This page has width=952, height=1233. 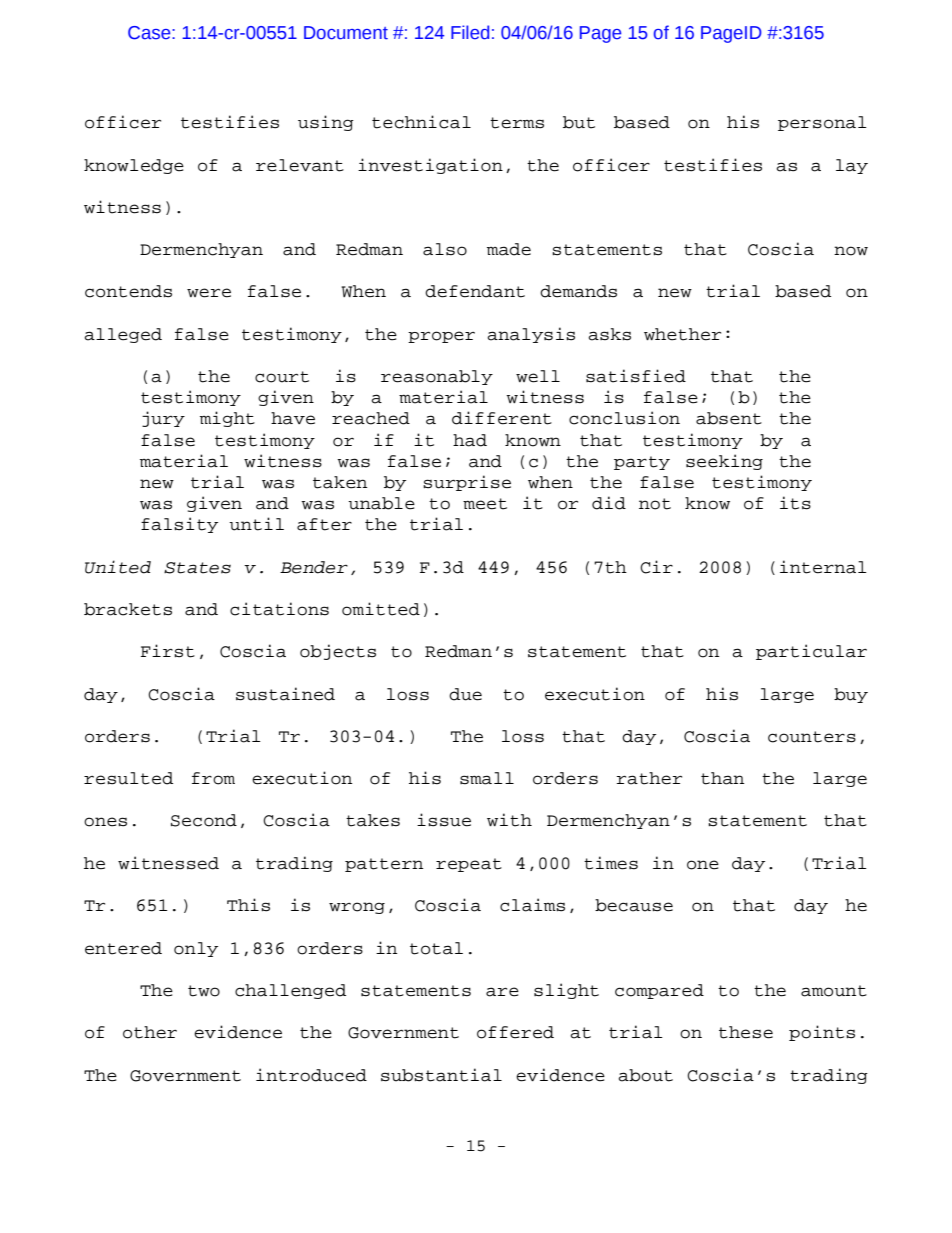 I want to click on other, so click(x=150, y=1032).
